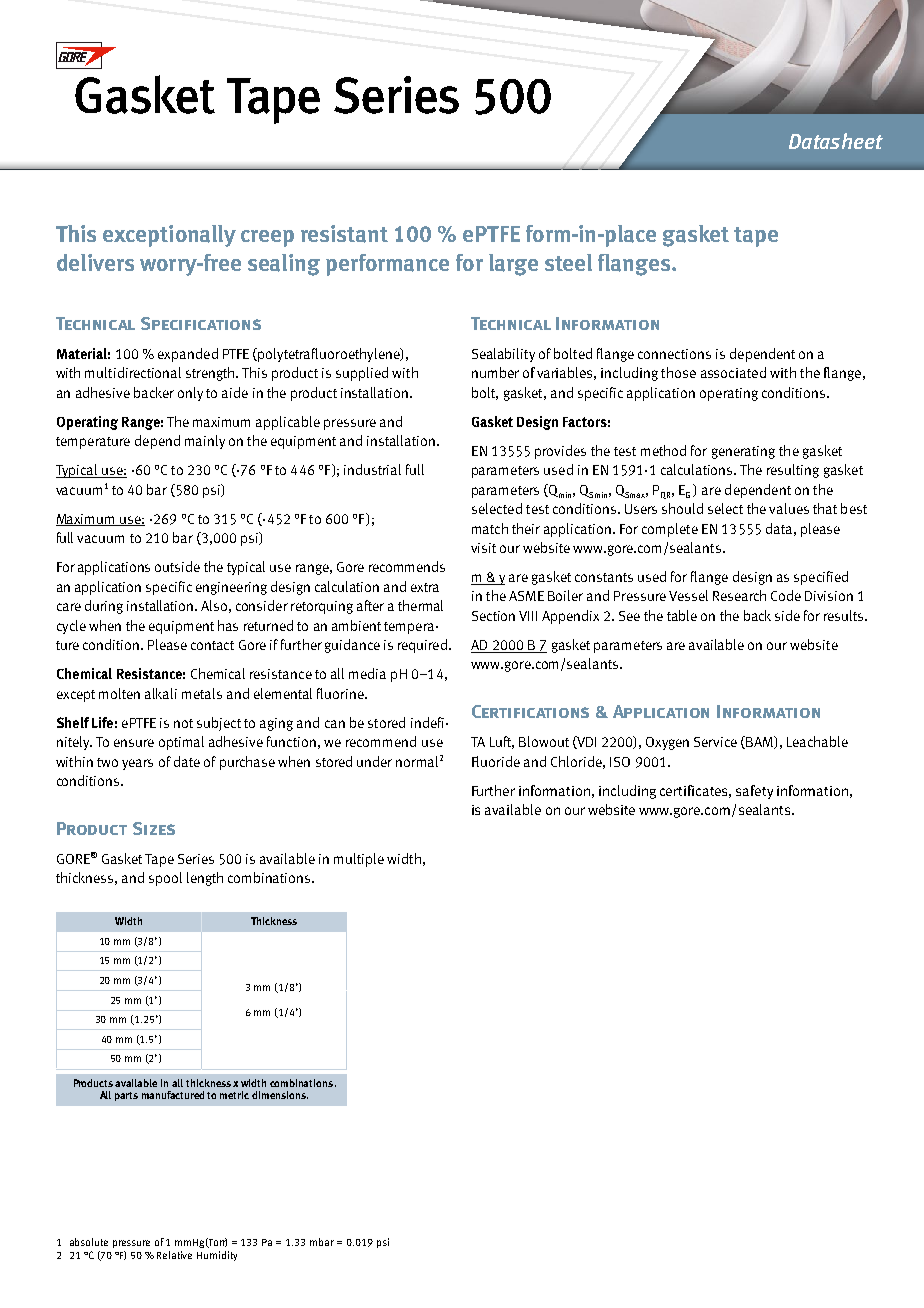 The width and height of the screenshot is (924, 1308). I want to click on contact, so click(212, 645).
